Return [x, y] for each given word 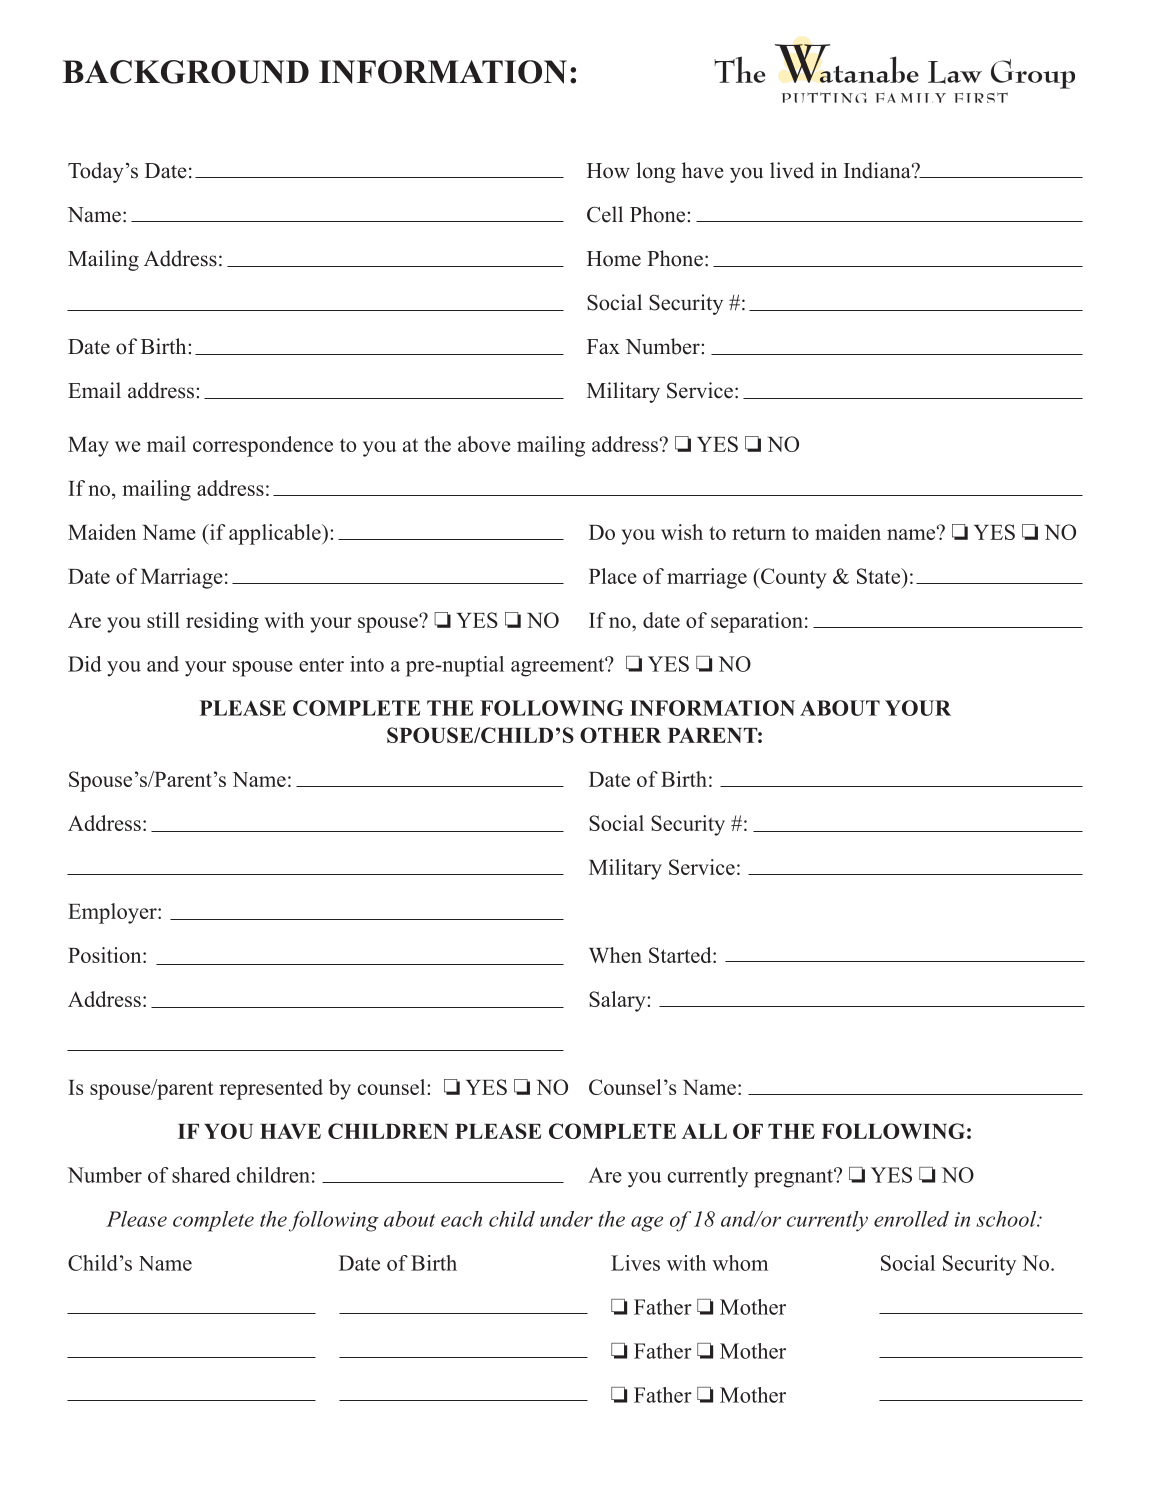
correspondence [263, 446]
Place [613, 576]
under [566, 1219]
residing [222, 622]
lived [792, 170]
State [879, 576]
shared [201, 1175]
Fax [603, 346]
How [608, 171]
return [759, 533]
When [615, 955]
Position [106, 955]
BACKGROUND [186, 72]
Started [681, 955]
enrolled [911, 1219]
